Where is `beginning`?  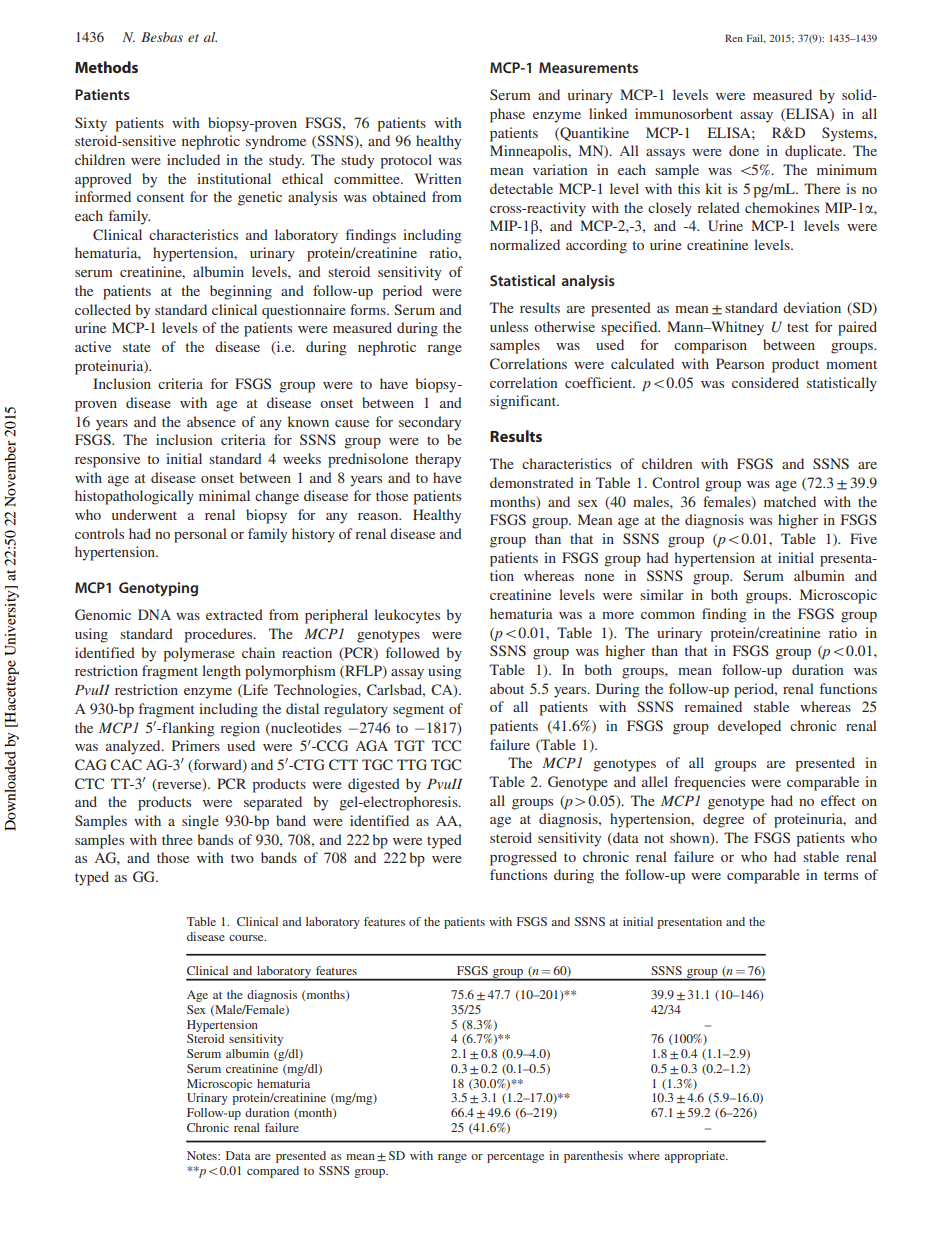
beginning is located at coordinates (241, 292).
